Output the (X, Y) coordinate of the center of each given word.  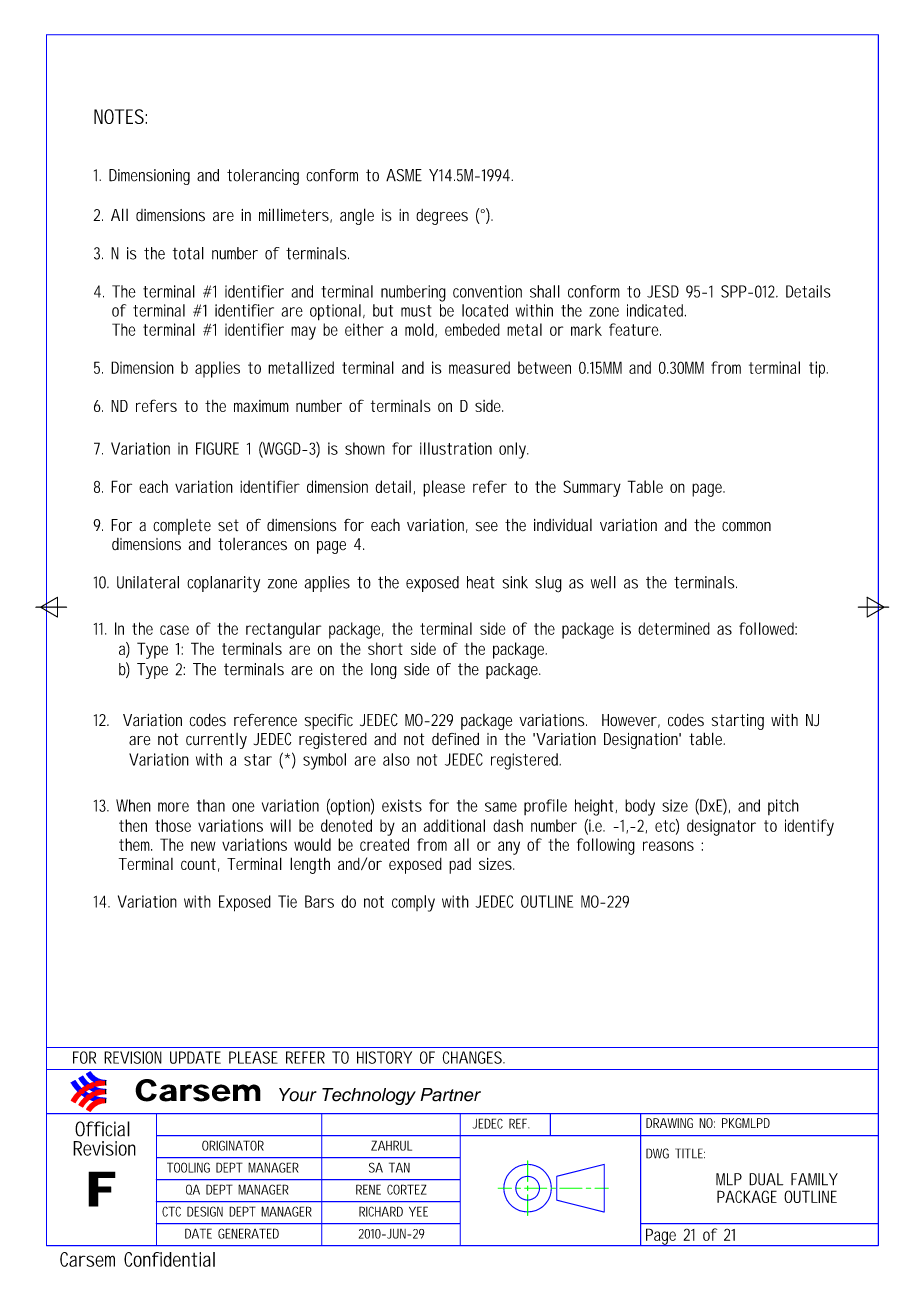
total (188, 253)
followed (768, 628)
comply (413, 903)
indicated (656, 310)
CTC (171, 1211)
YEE (418, 1211)
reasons (668, 846)
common (746, 527)
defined (455, 739)
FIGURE (217, 448)
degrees (442, 217)
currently (216, 741)
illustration (456, 448)
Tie (287, 901)
